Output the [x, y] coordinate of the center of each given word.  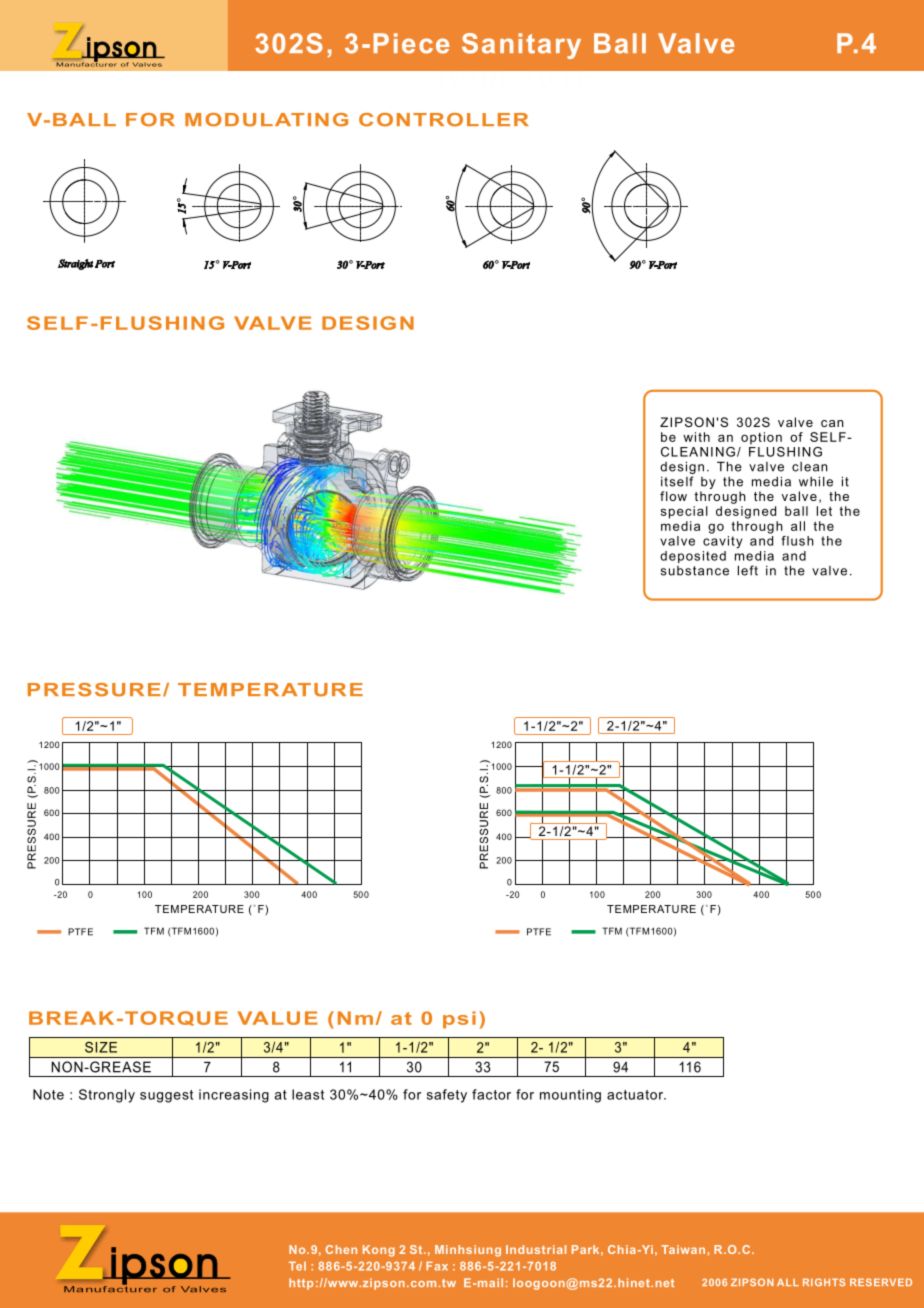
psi [459, 1020]
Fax [437, 1266]
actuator [636, 1095]
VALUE [278, 1018]
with [696, 437]
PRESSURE [94, 690]
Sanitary [521, 46]
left [748, 570]
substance [695, 571]
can [832, 423]
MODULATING [266, 120]
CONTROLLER [444, 120]
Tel [297, 1266]
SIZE [101, 1047]
